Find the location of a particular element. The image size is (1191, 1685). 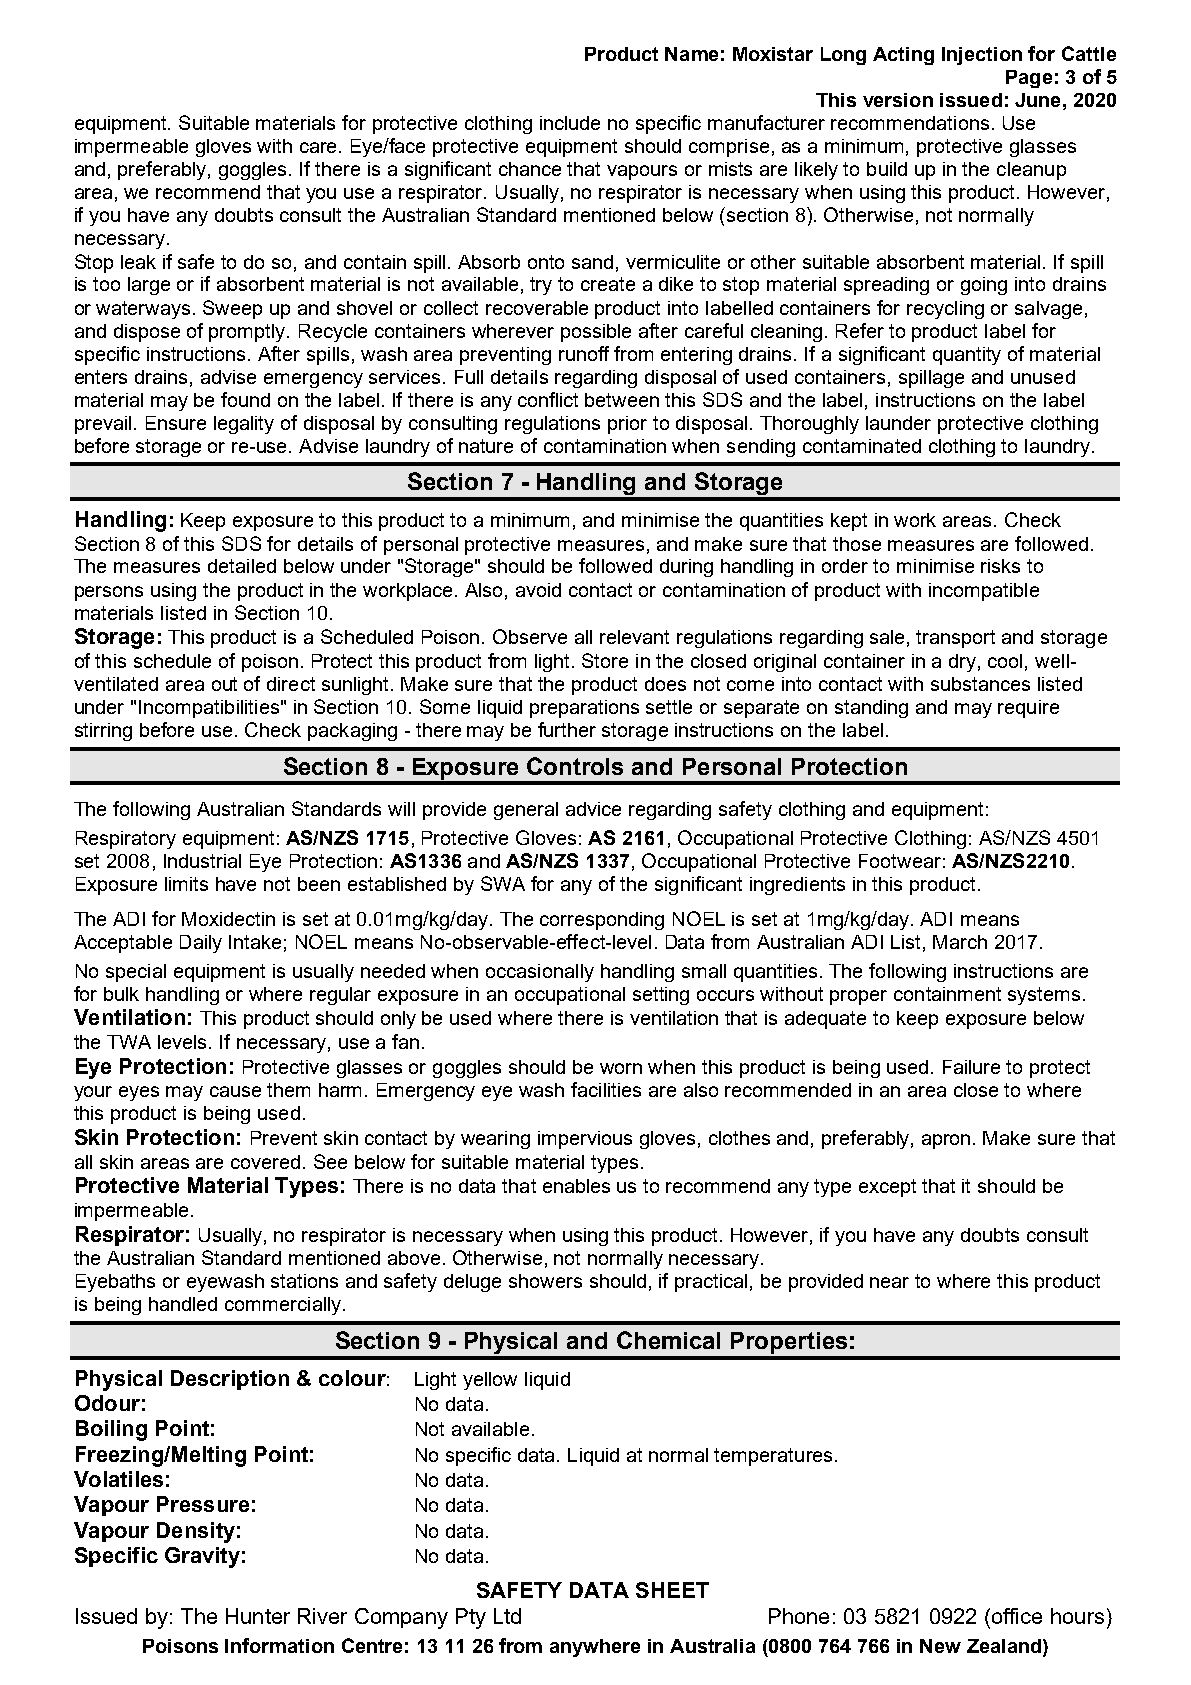

enables is located at coordinates (576, 1186).
